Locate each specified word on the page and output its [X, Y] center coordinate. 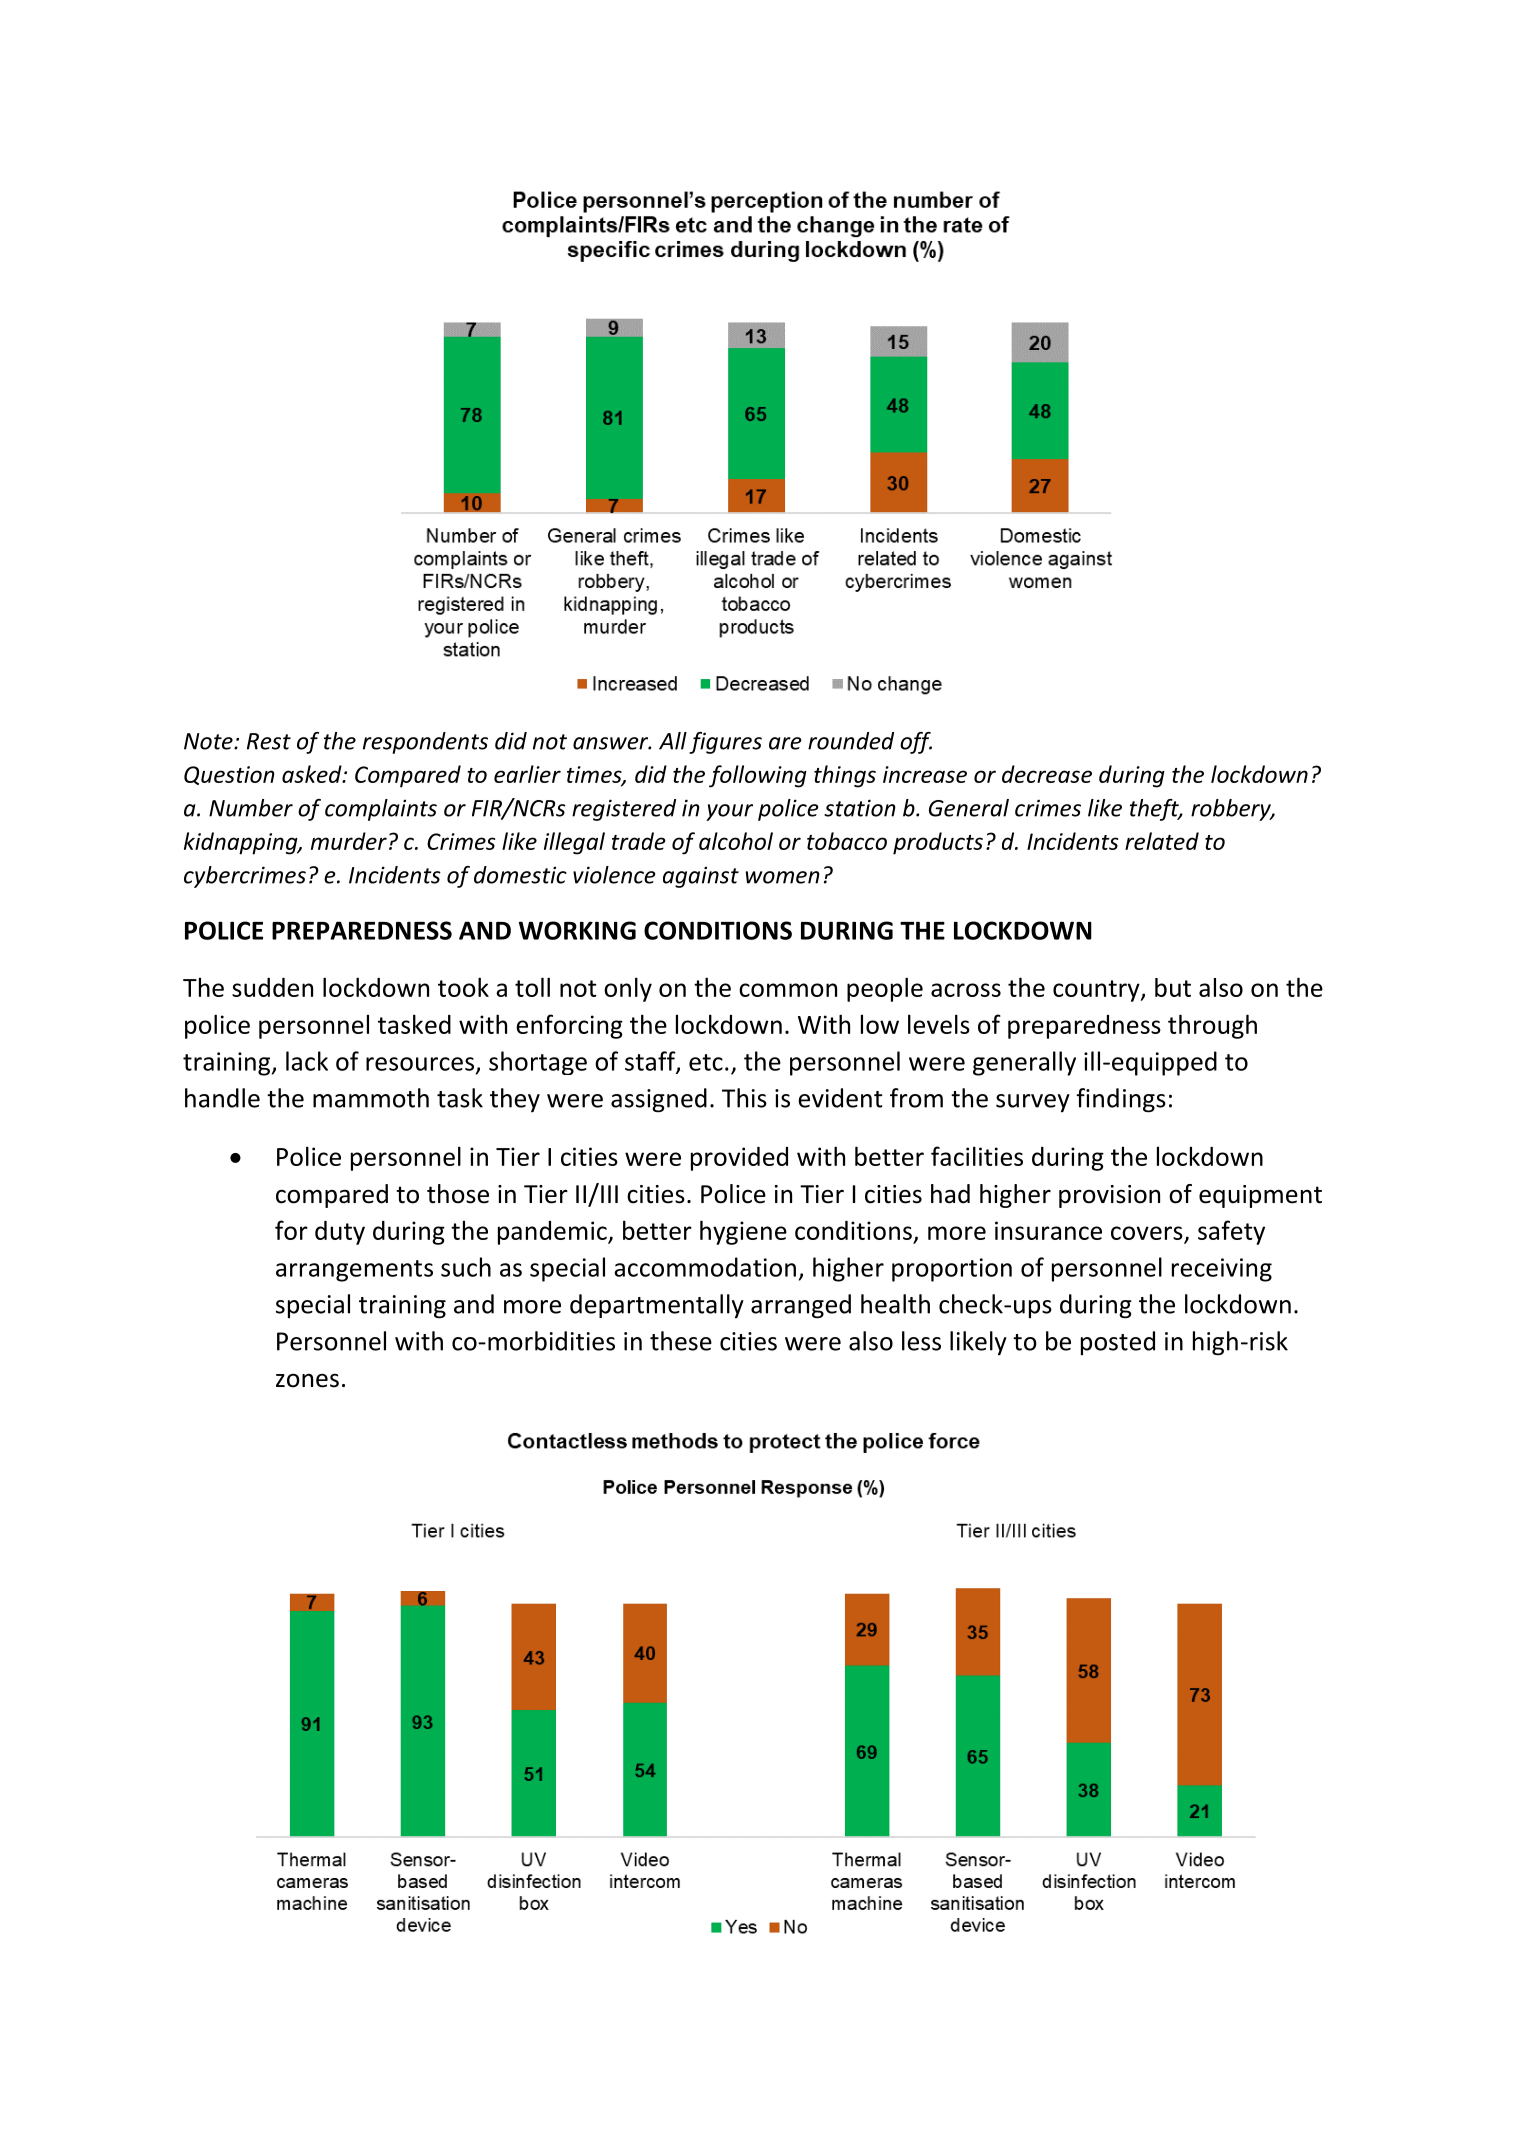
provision [1109, 1196]
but [1173, 987]
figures [725, 743]
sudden [272, 987]
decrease [1047, 774]
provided [739, 1159]
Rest [269, 741]
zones [307, 1380]
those [458, 1194]
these [681, 1341]
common [788, 990]
